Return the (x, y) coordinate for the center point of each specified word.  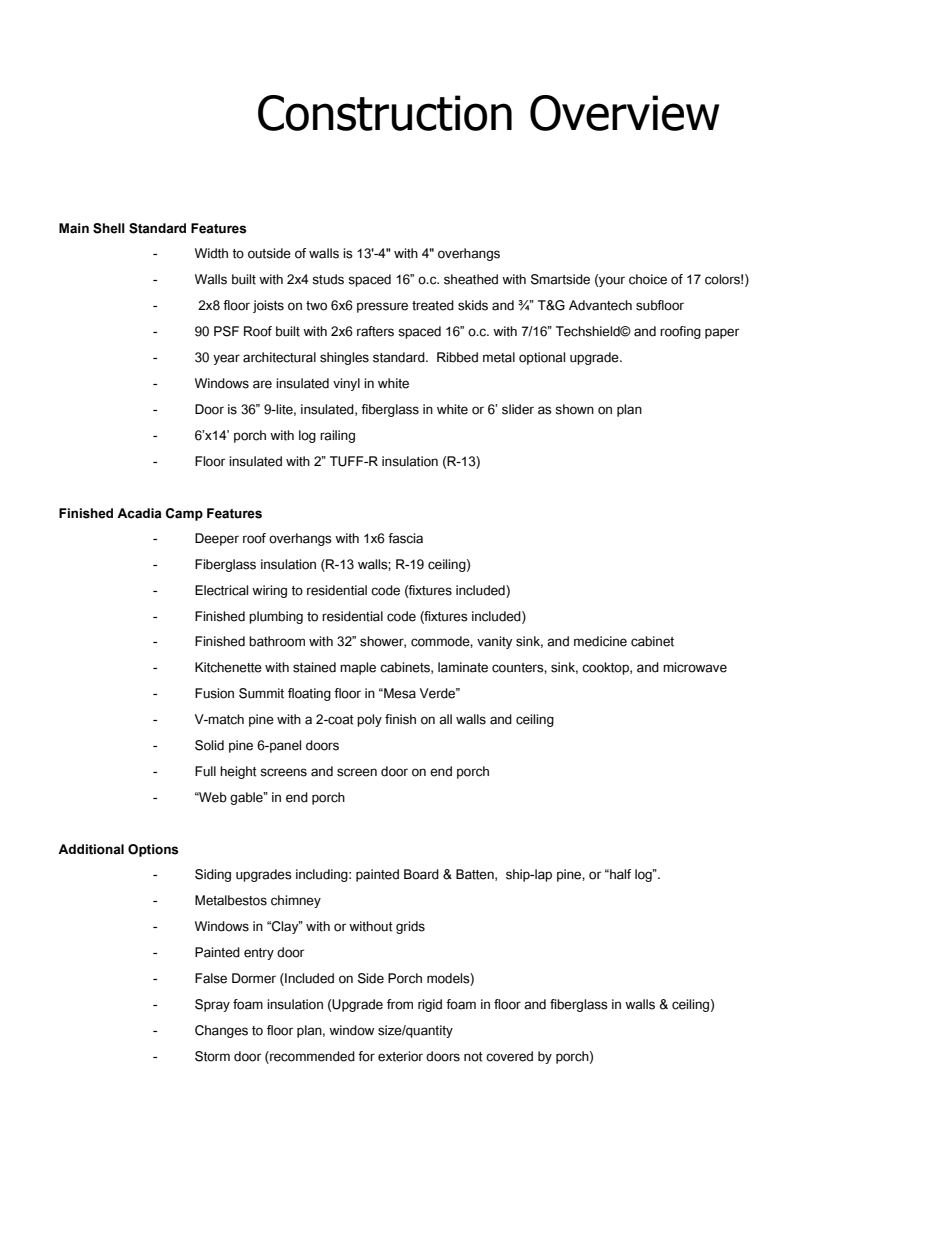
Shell (109, 228)
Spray (212, 1005)
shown (574, 409)
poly (369, 720)
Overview (624, 113)
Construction (385, 113)
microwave (695, 667)
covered (509, 1056)
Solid (209, 745)
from (400, 1004)
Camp (184, 514)
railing (337, 436)
